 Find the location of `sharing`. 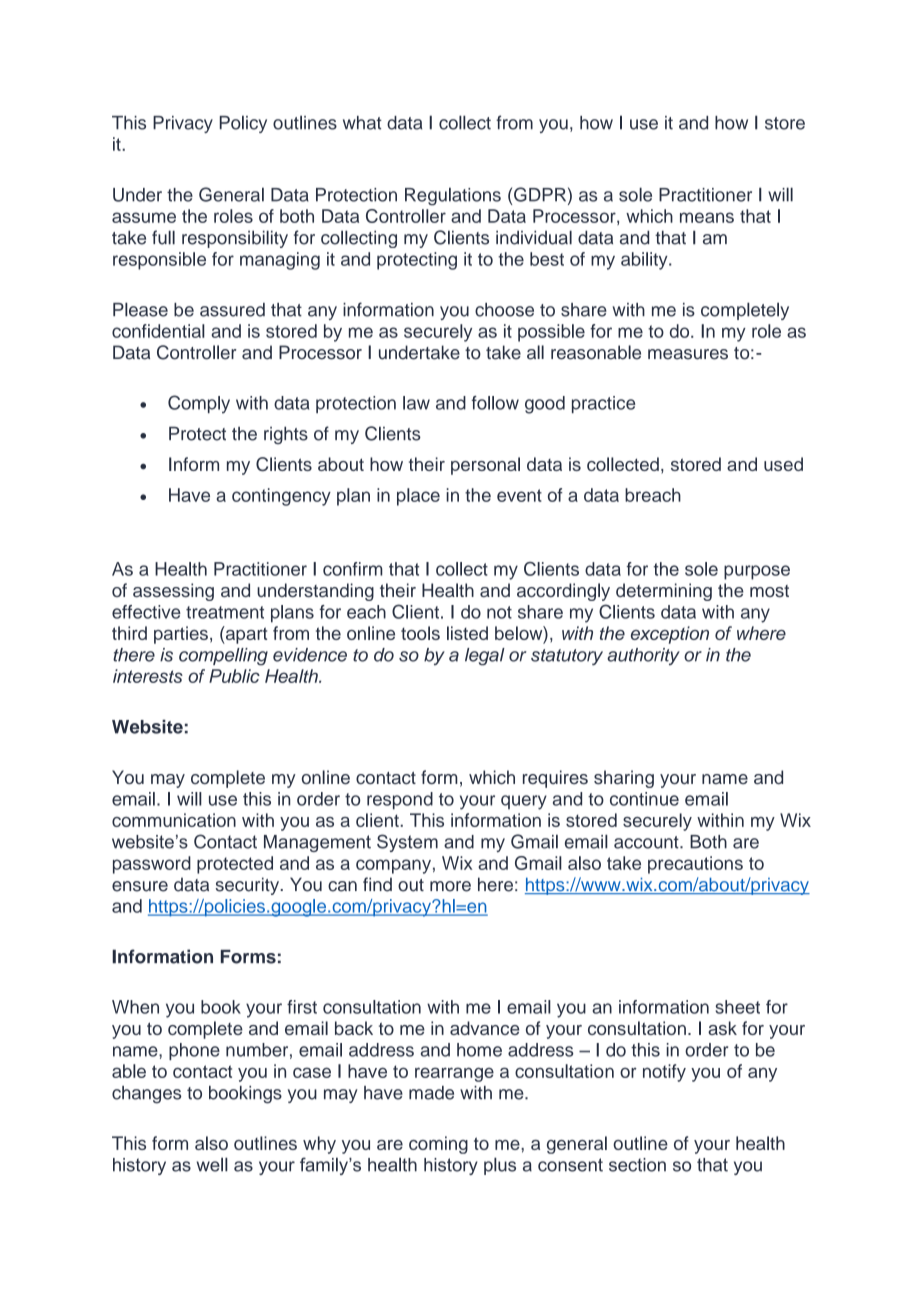

sharing is located at coordinates (624, 779).
